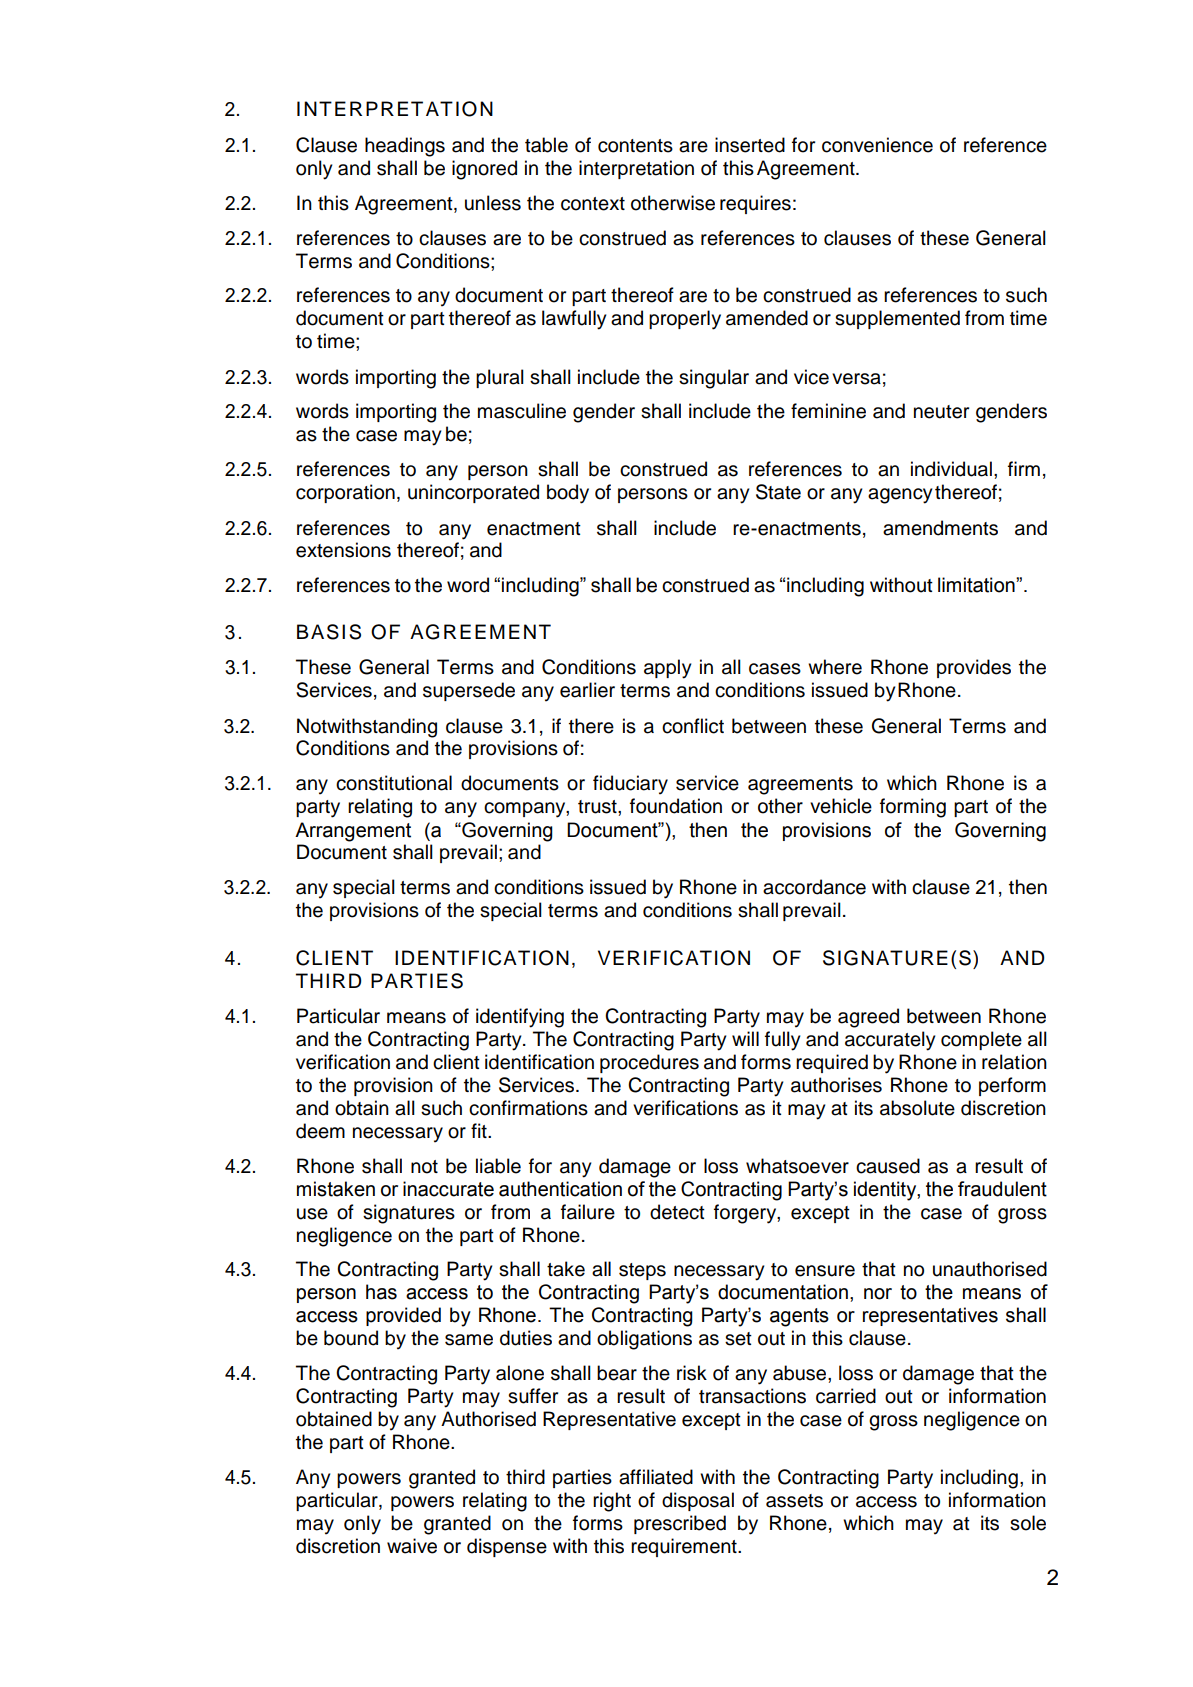 This page has height=1687, width=1193. I want to click on contents, so click(635, 146).
